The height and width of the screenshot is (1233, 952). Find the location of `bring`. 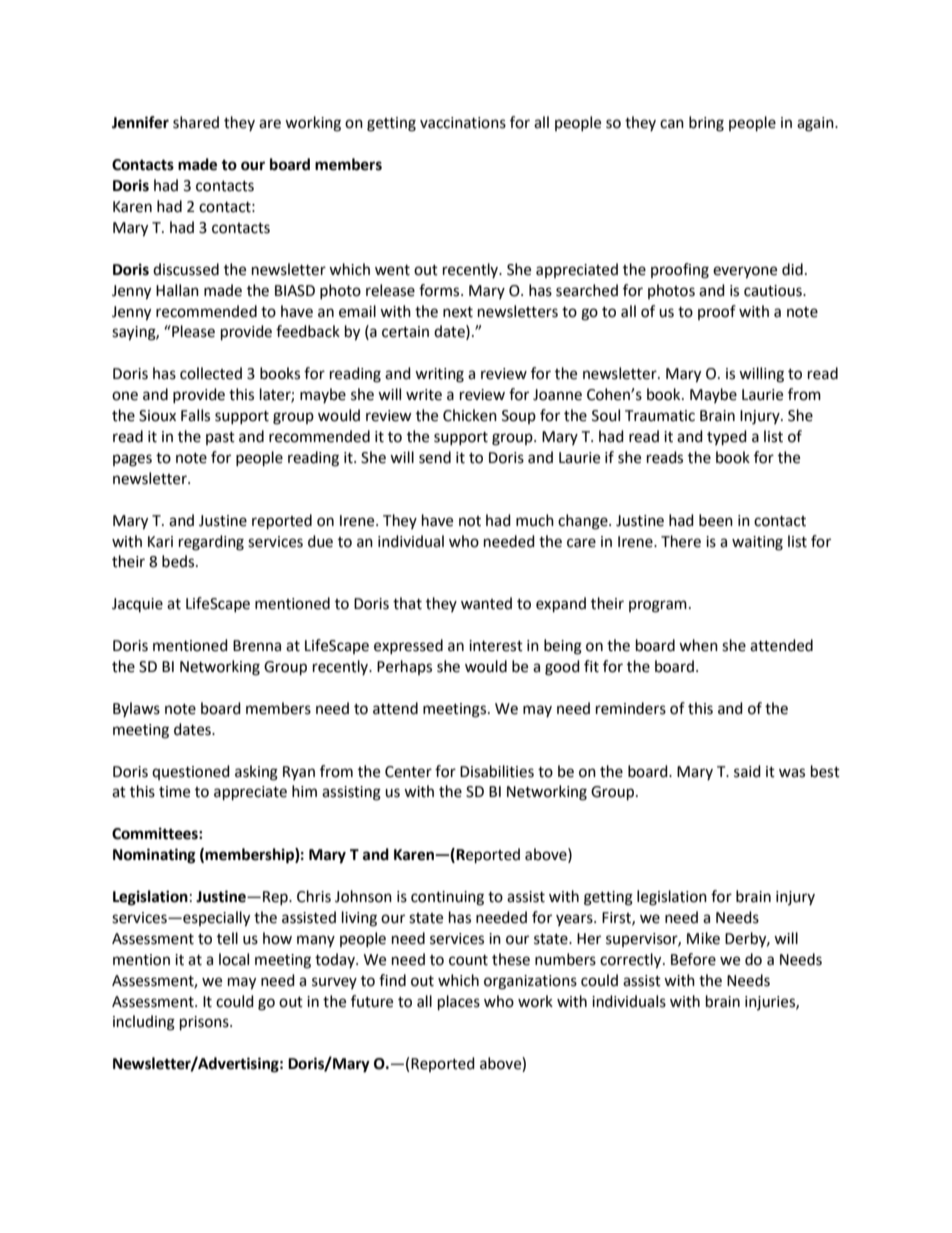

bring is located at coordinates (706, 124).
